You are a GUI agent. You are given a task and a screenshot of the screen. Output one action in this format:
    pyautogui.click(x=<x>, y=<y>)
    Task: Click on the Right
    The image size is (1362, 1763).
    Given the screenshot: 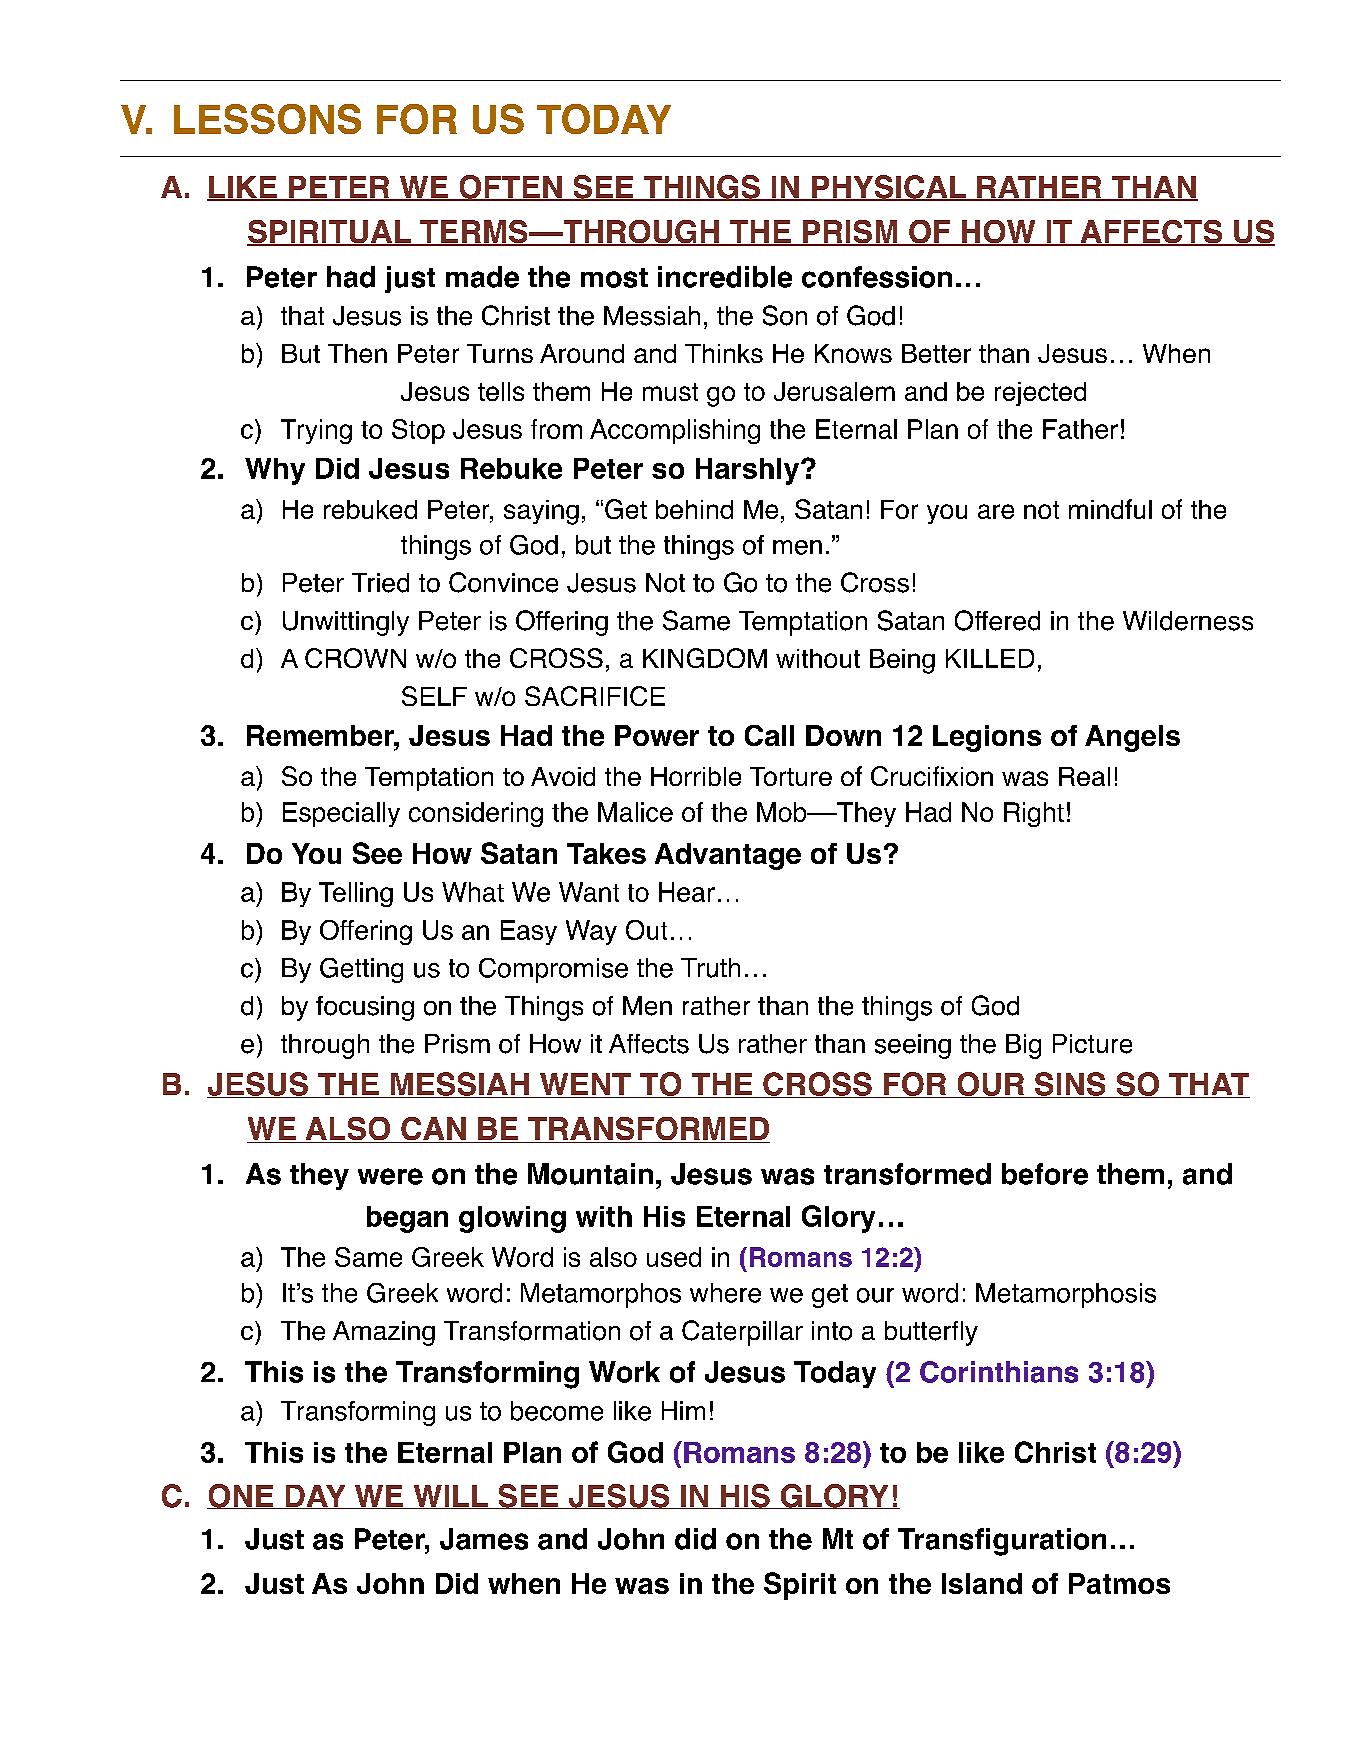 What is the action you would take?
    pyautogui.click(x=1034, y=814)
